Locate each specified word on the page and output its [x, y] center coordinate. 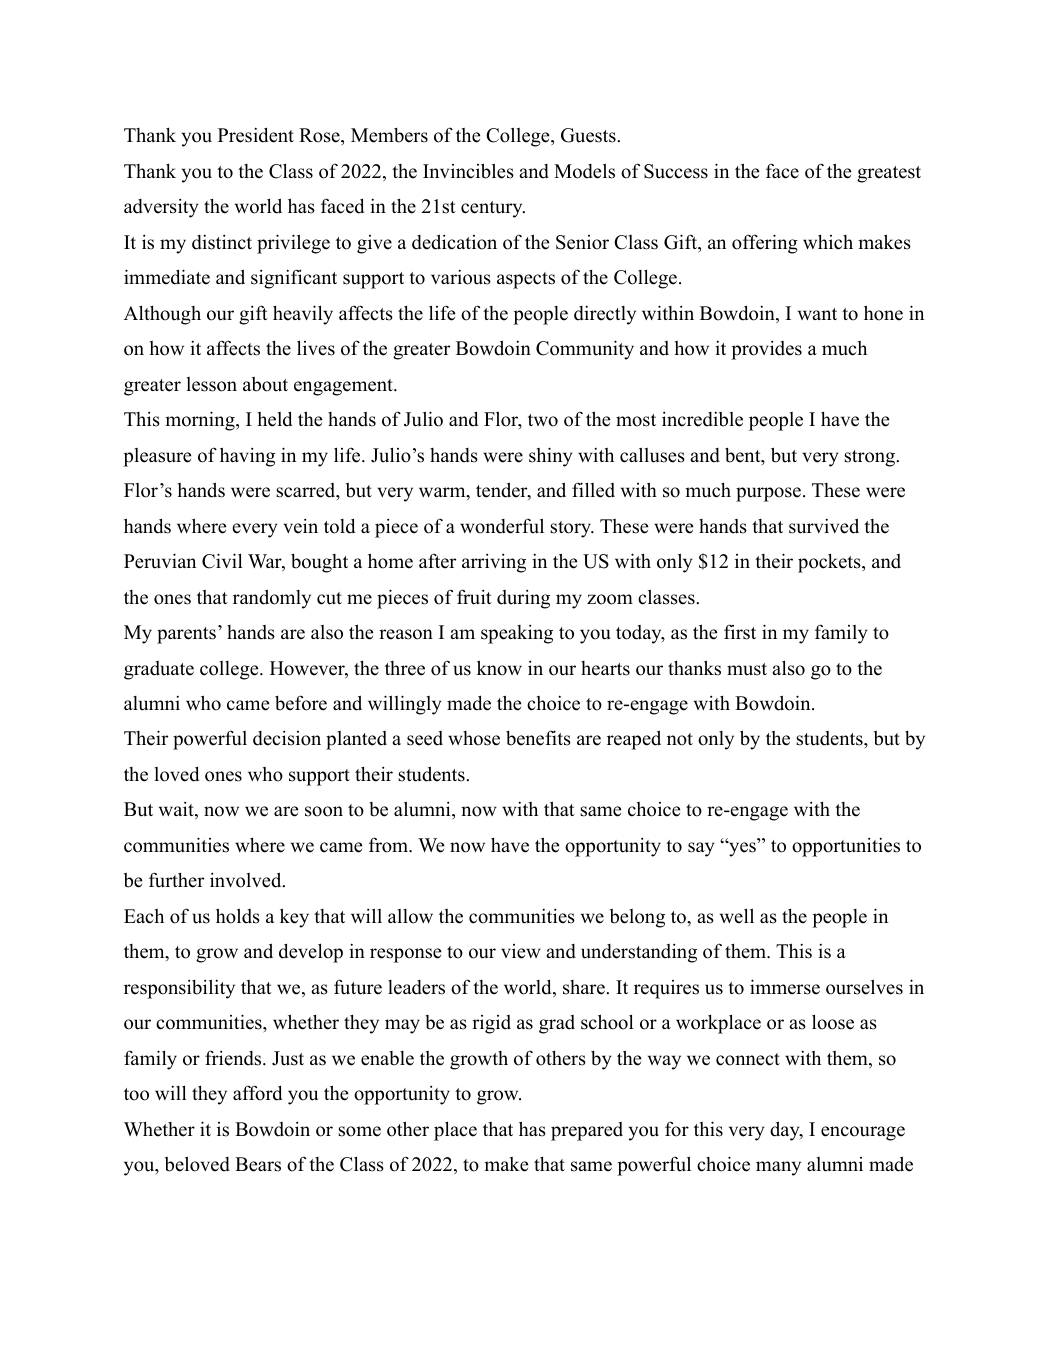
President [256, 135]
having [247, 457]
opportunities [846, 847]
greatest [889, 174]
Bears [258, 1164]
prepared [587, 1131]
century [493, 209]
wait [177, 810]
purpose [768, 494]
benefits [538, 738]
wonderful [502, 526]
